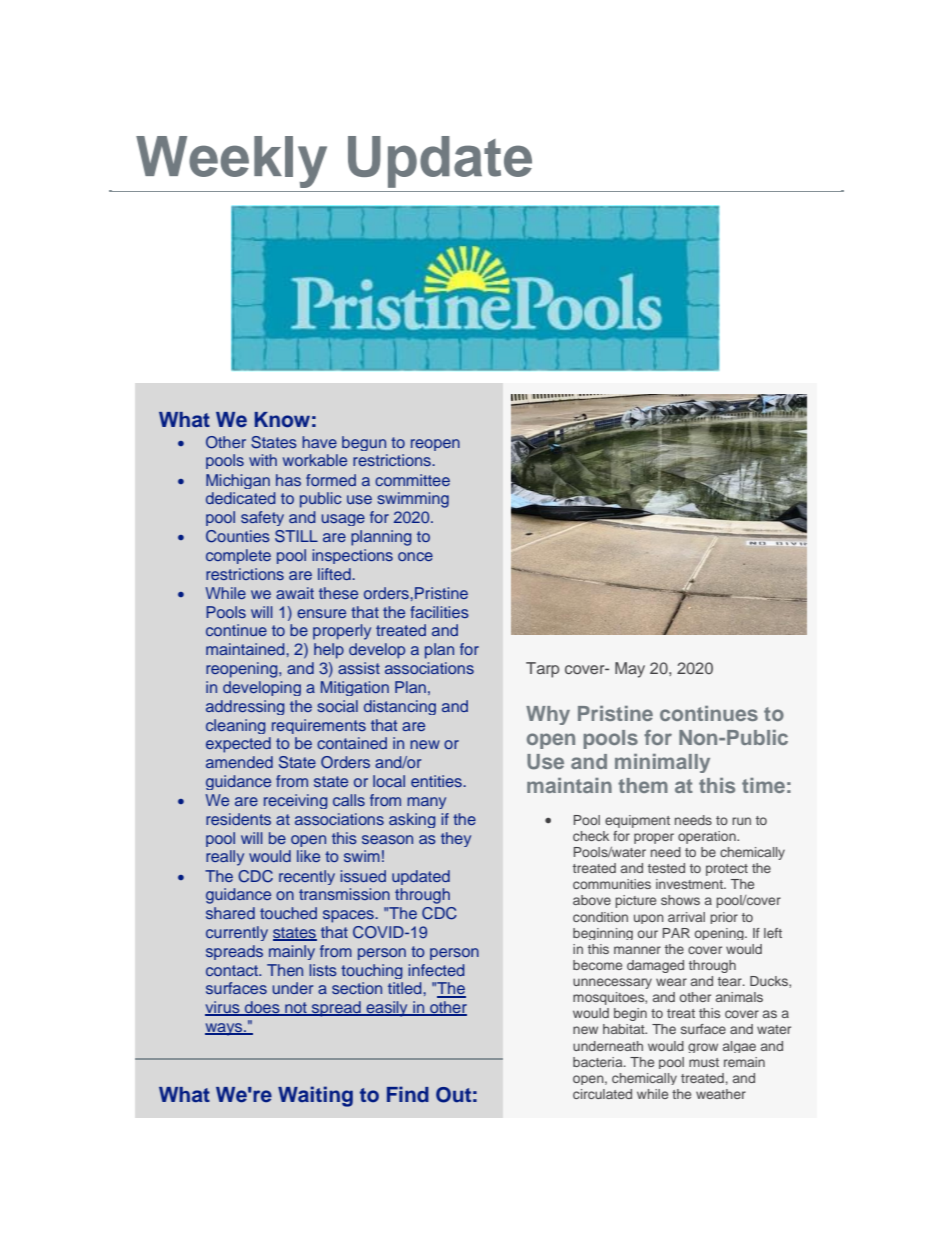  Describe the element at coordinates (439, 612) in the screenshot. I see `facilities` at that location.
